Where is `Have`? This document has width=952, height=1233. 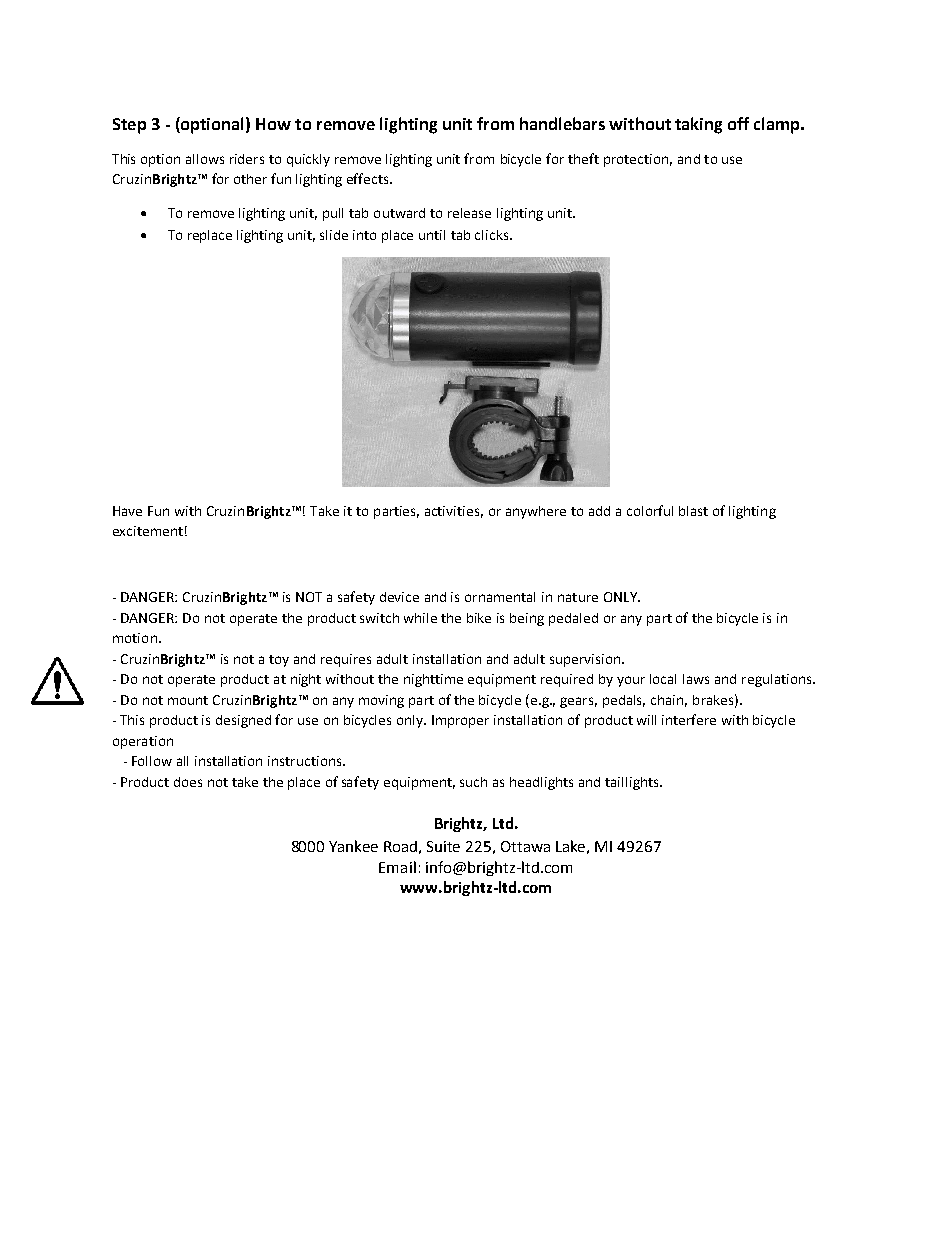 Have is located at coordinates (127, 511).
